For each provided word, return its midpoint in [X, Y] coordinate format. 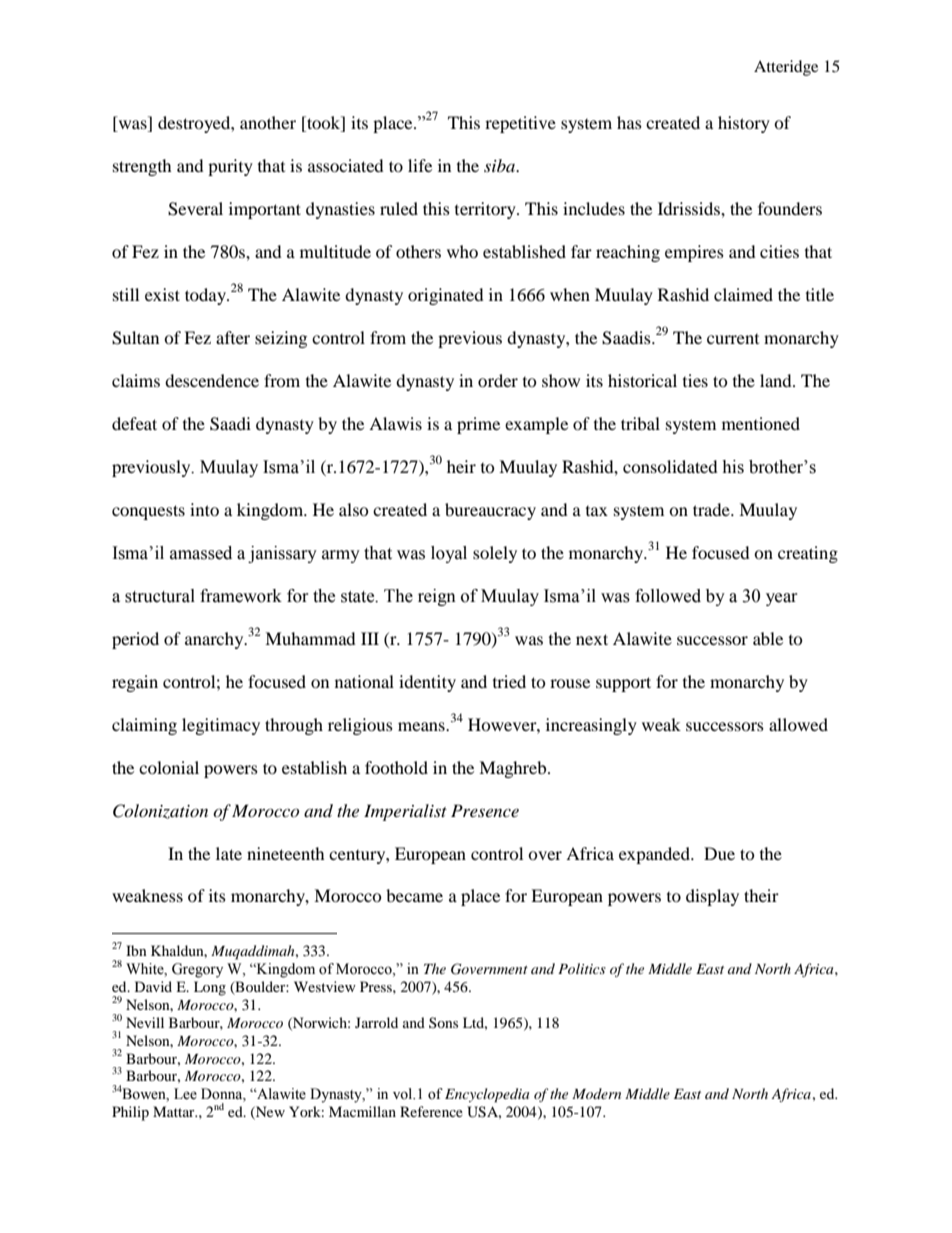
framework [241, 596]
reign [437, 597]
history [744, 124]
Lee [185, 1094]
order [498, 380]
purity [230, 167]
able [768, 638]
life [420, 165]
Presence [485, 810]
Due [719, 853]
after [233, 337]
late [229, 853]
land [777, 380]
